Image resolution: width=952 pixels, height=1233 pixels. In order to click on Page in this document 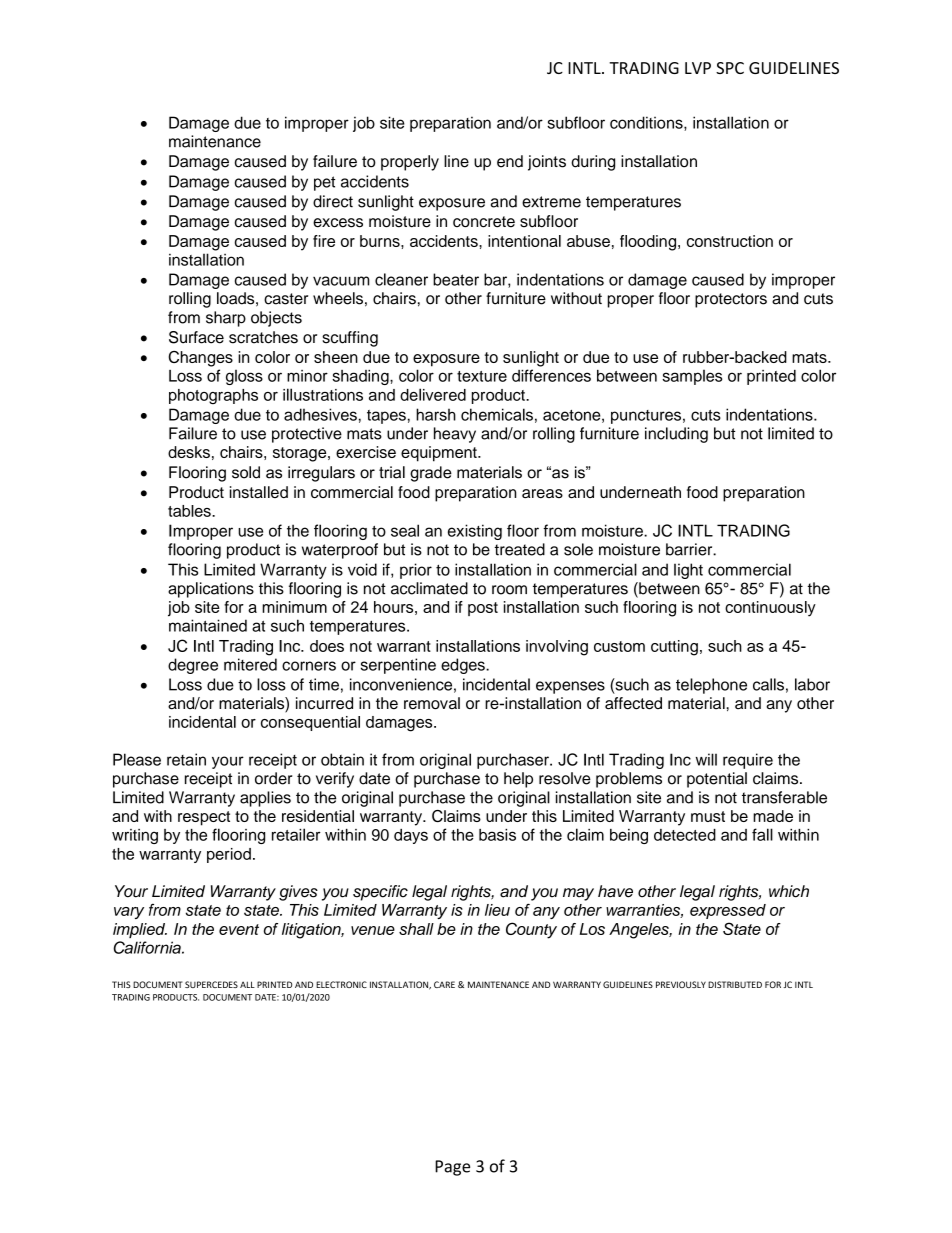, I will do `click(452, 1168)`.
